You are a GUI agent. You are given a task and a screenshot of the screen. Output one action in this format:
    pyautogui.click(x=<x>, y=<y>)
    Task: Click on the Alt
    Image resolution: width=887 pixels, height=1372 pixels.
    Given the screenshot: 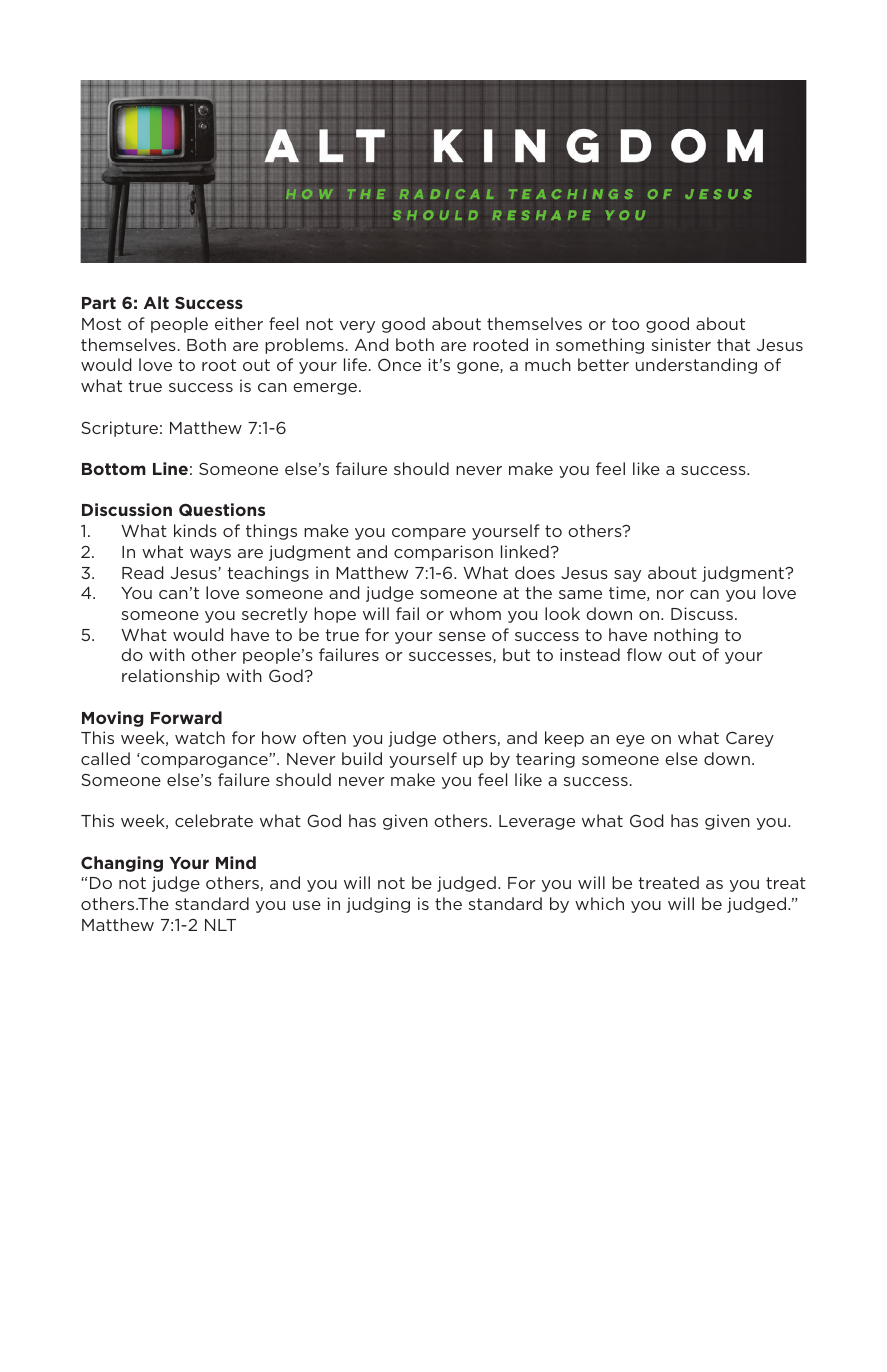 What is the action you would take?
    pyautogui.click(x=156, y=302)
